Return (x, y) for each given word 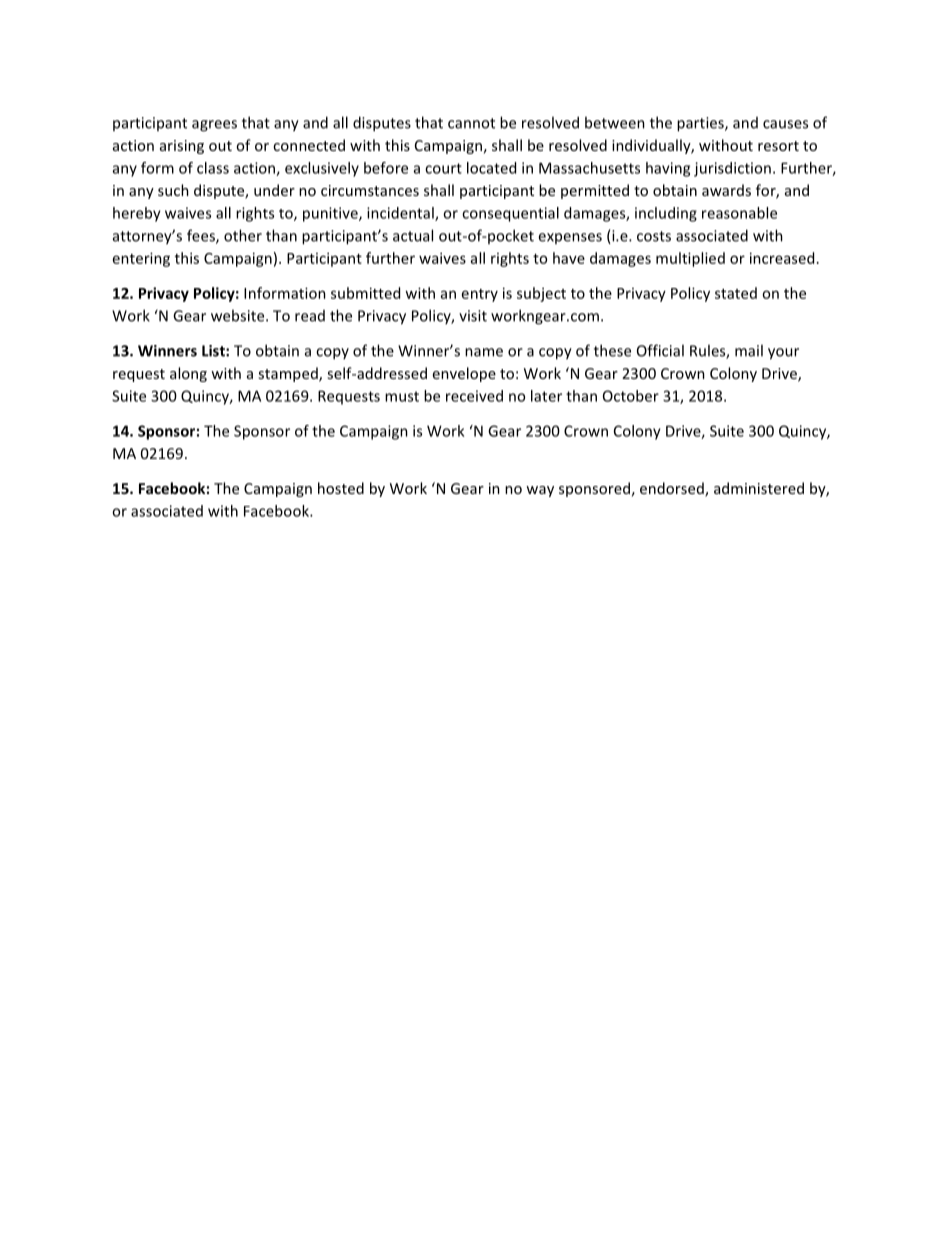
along (188, 374)
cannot (471, 123)
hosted (341, 488)
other (243, 235)
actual (413, 235)
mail (749, 350)
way (540, 491)
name (484, 352)
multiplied (690, 259)
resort (778, 146)
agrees (214, 126)
